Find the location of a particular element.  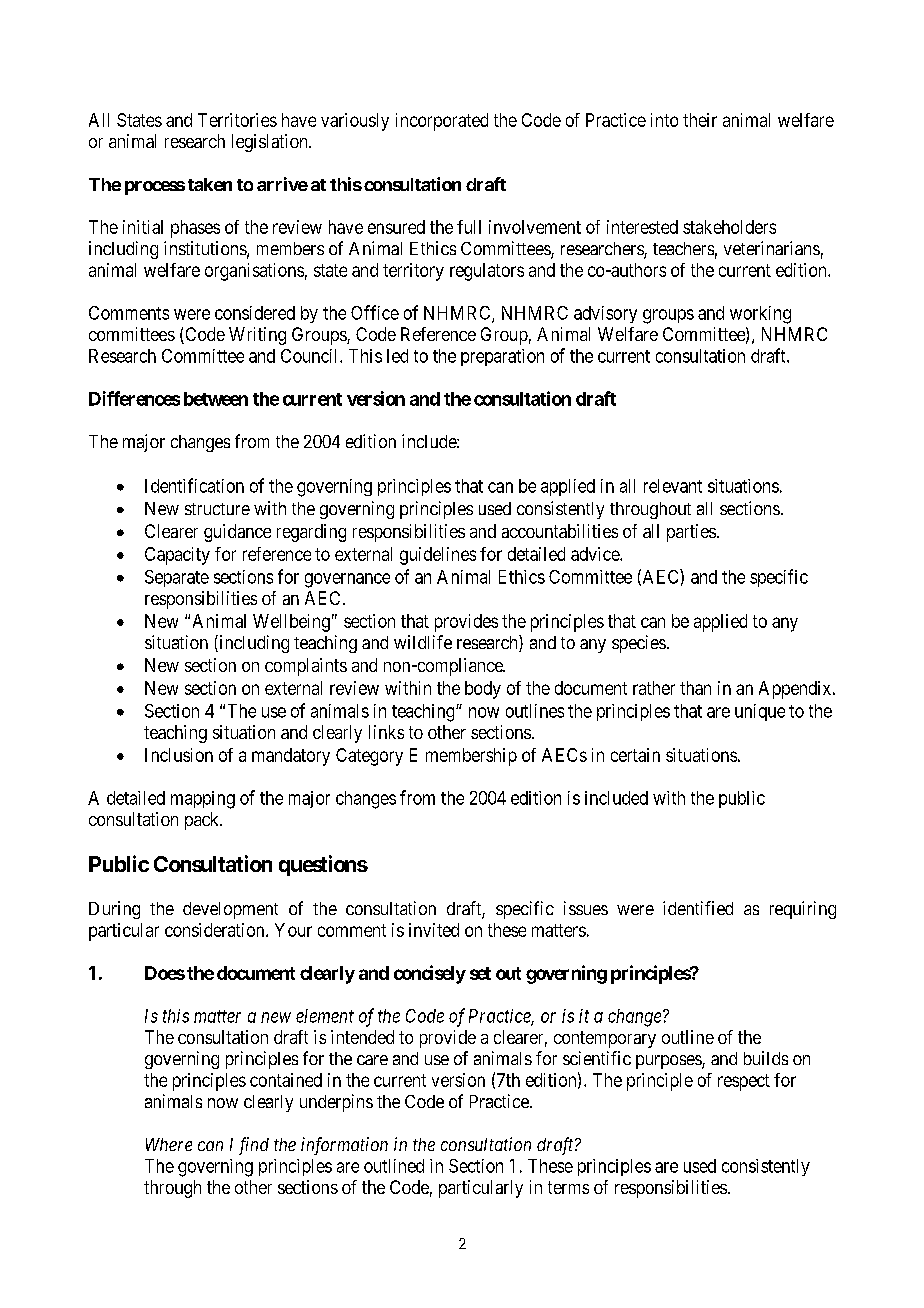

wildlife is located at coordinates (423, 642).
